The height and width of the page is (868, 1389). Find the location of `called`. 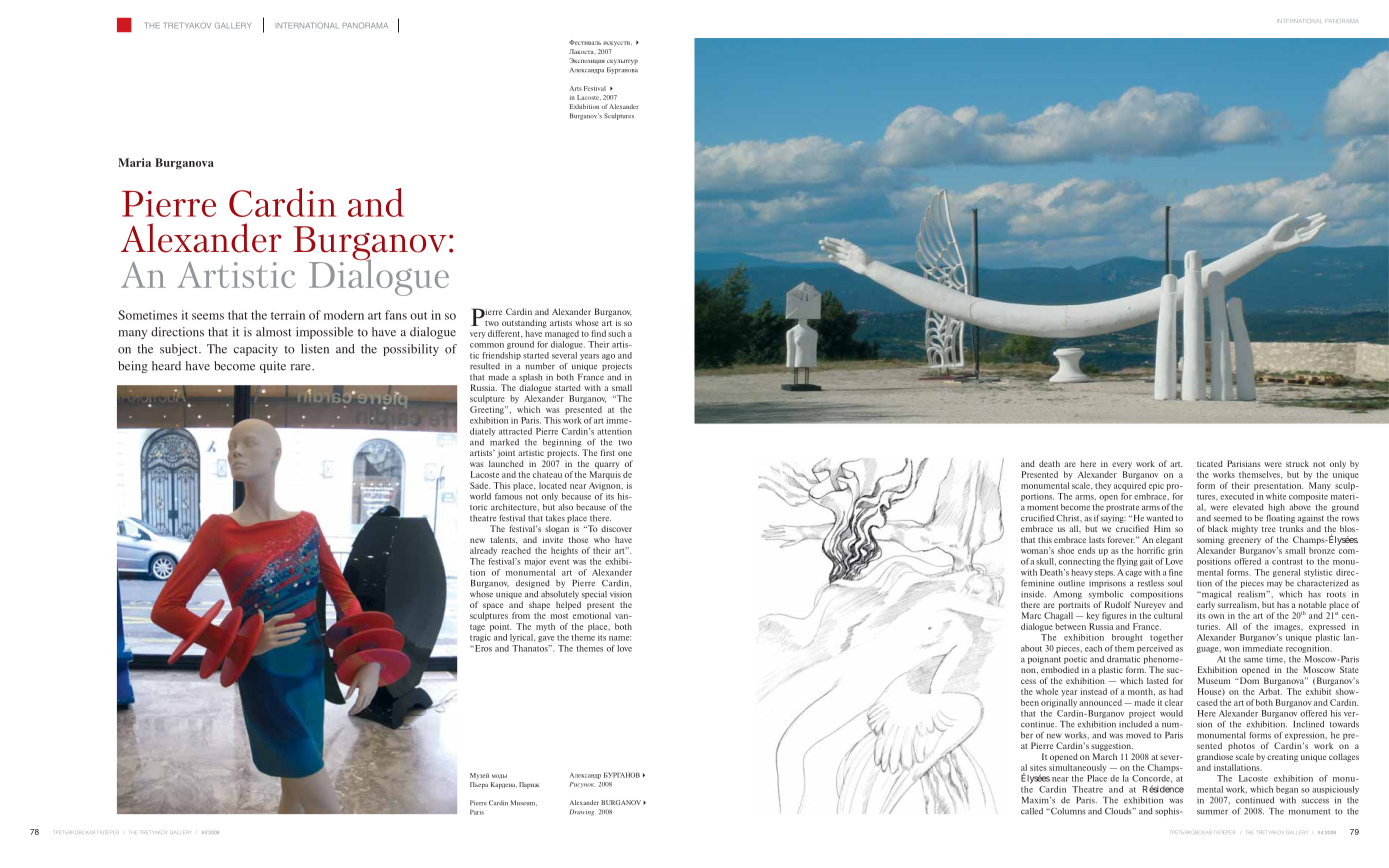

called is located at coordinates (1032, 811).
